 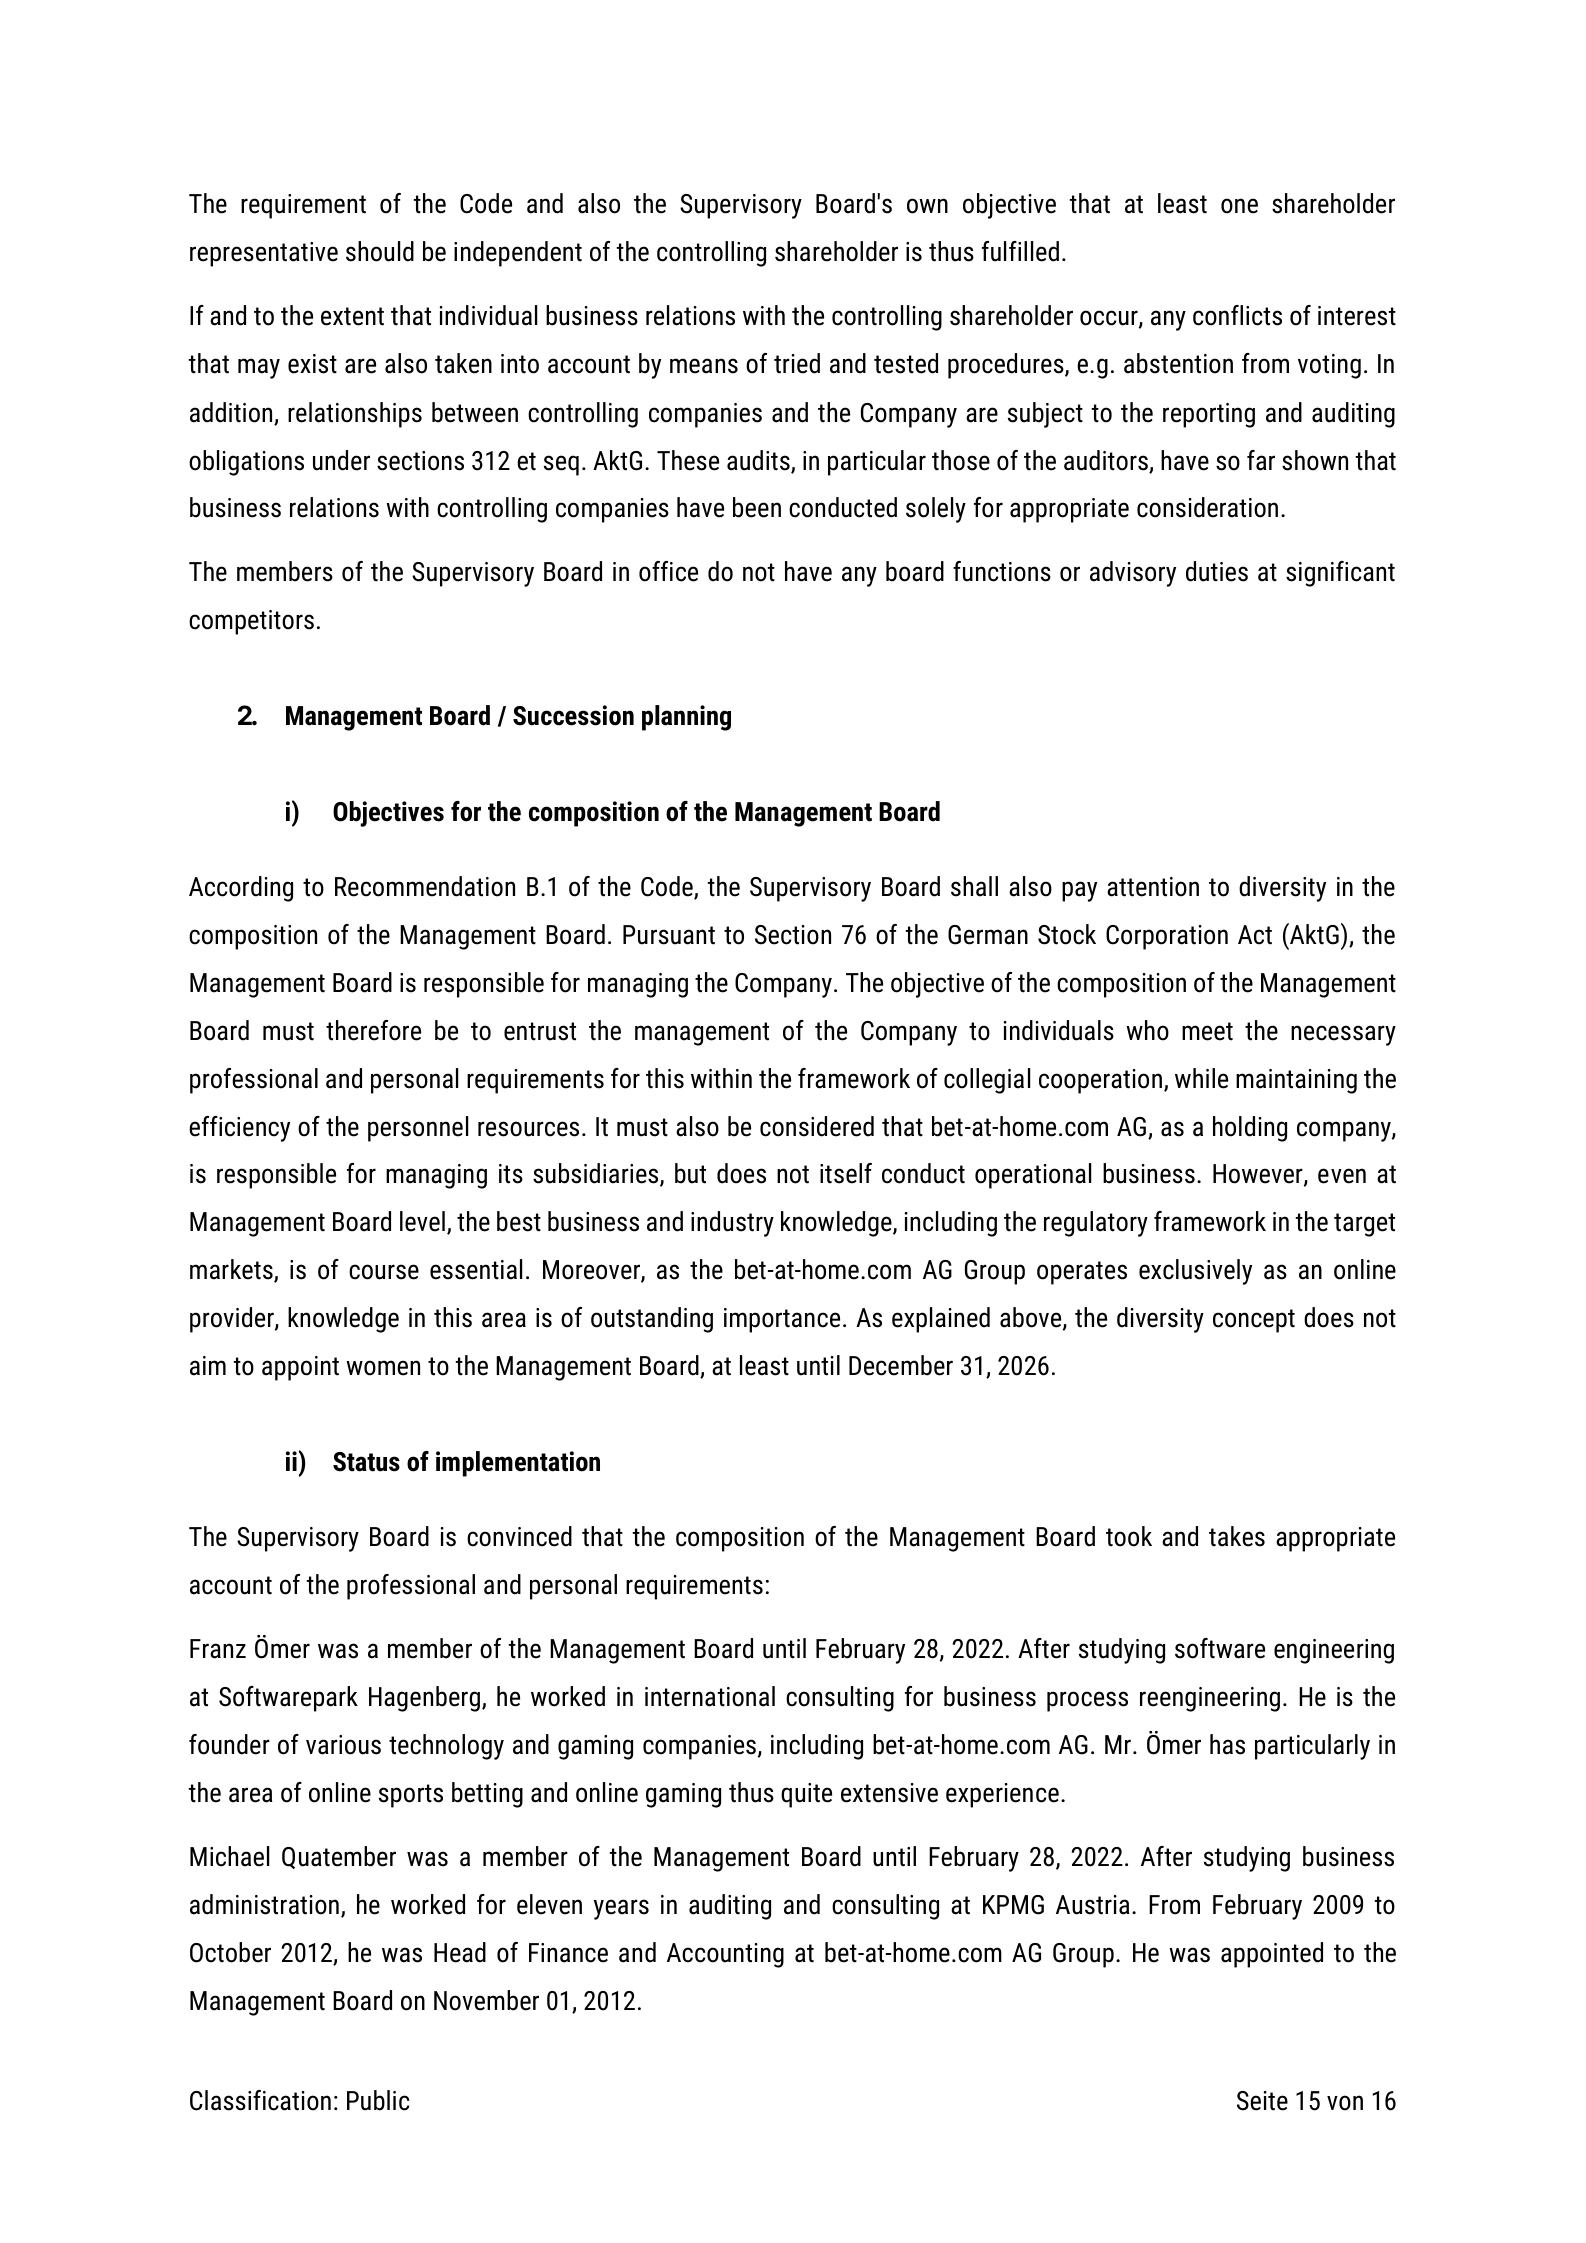 I want to click on conflicts, so click(x=1237, y=315).
